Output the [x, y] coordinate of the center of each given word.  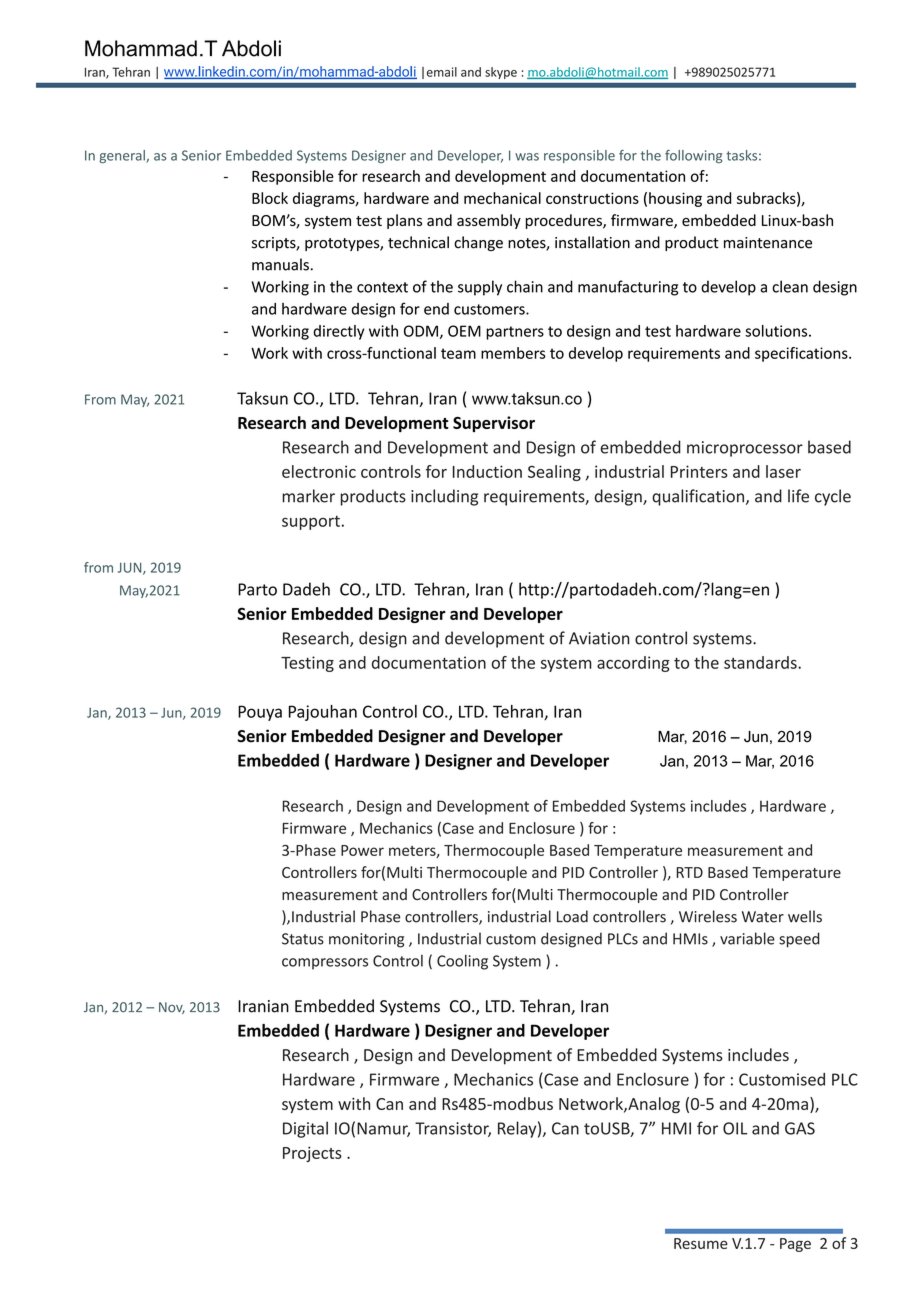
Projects [312, 1154]
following [693, 156]
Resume [701, 1243]
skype [501, 73]
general [123, 156]
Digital [305, 1129]
